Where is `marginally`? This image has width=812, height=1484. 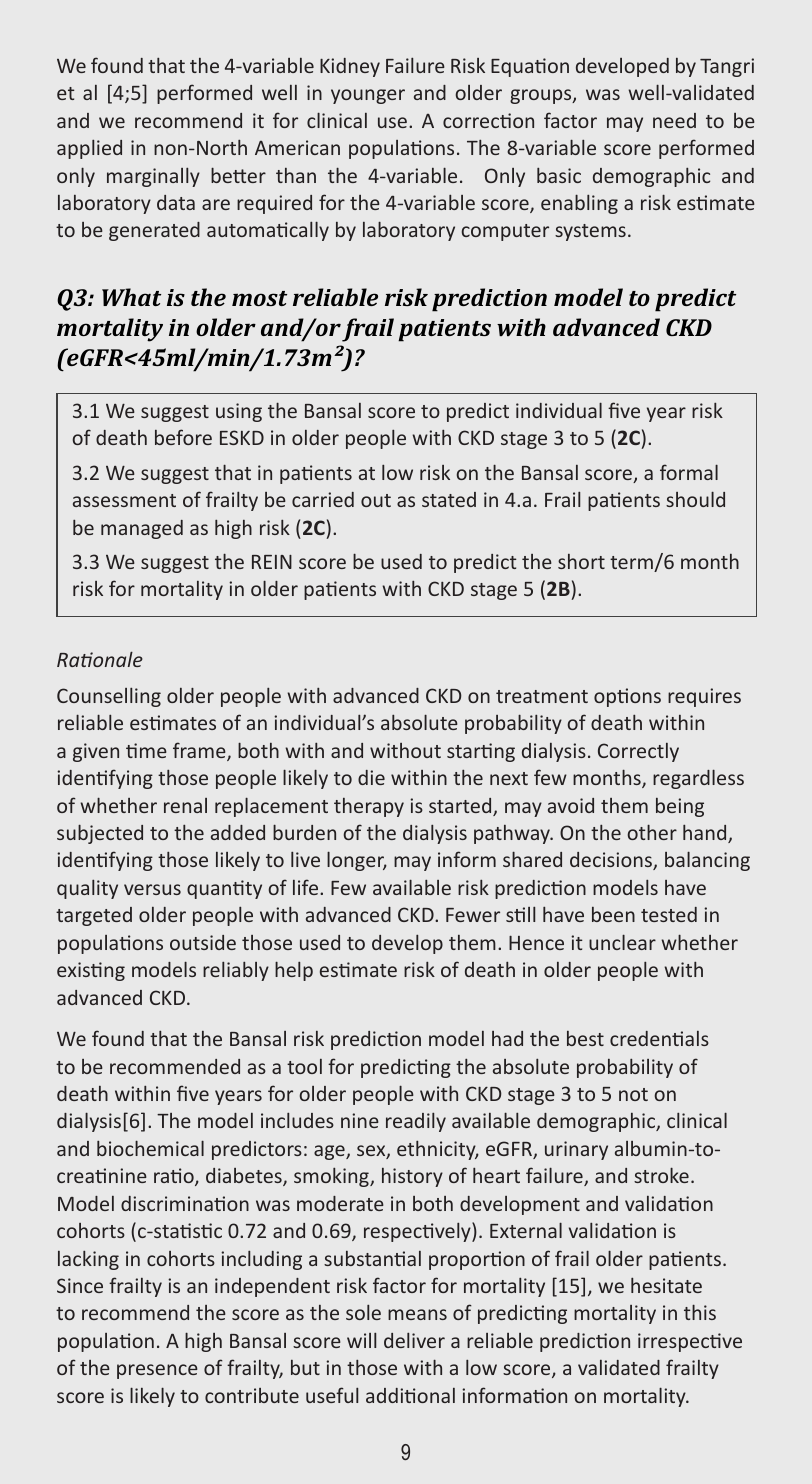 marginally is located at coordinates (153, 177).
